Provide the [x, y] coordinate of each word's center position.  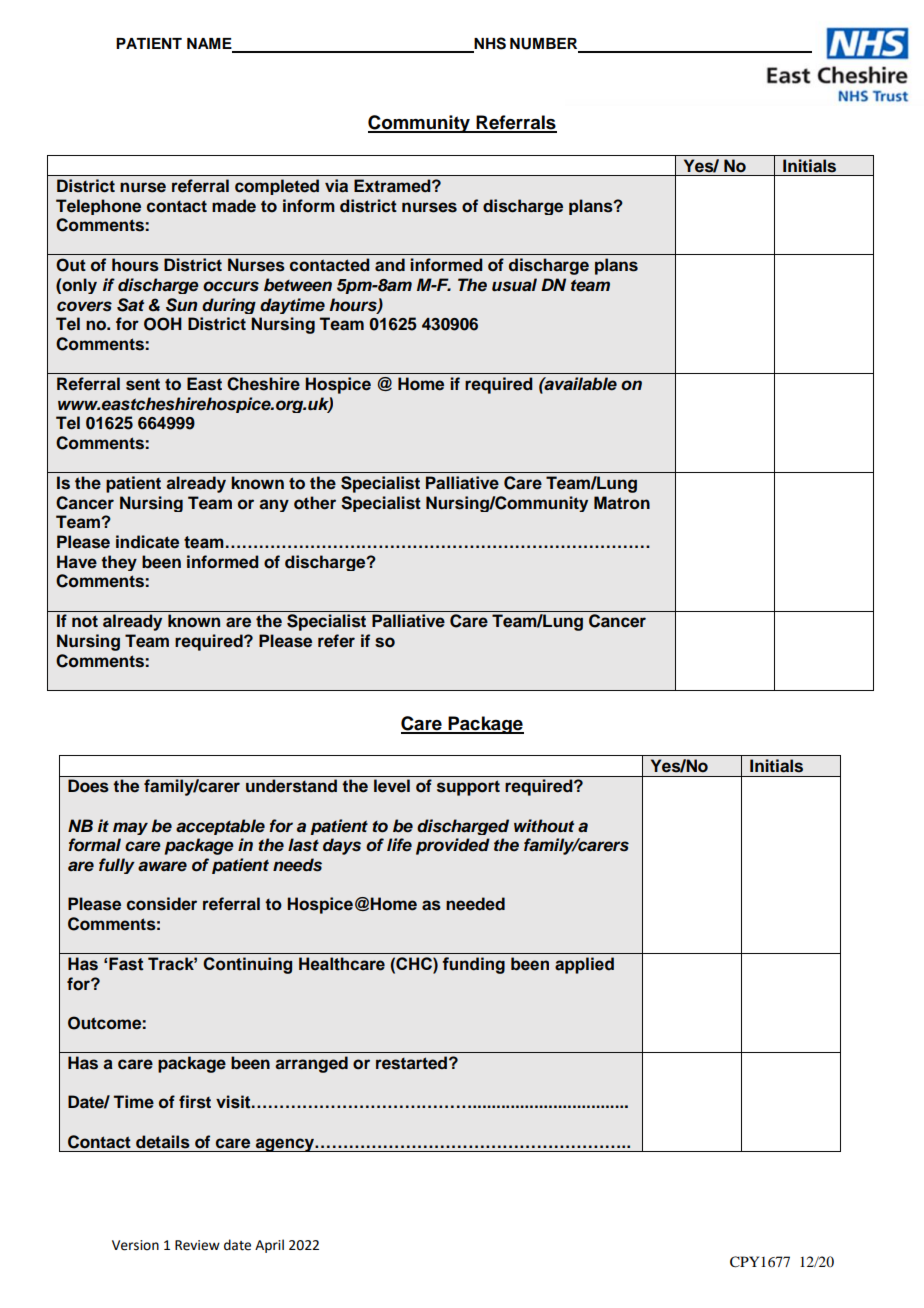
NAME [210, 45]
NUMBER [545, 45]
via [336, 186]
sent [143, 384]
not [85, 621]
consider [162, 904]
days [342, 846]
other [315, 503]
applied [584, 965]
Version [135, 1245]
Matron [622, 503]
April [269, 1246]
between [298, 285]
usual [514, 285]
